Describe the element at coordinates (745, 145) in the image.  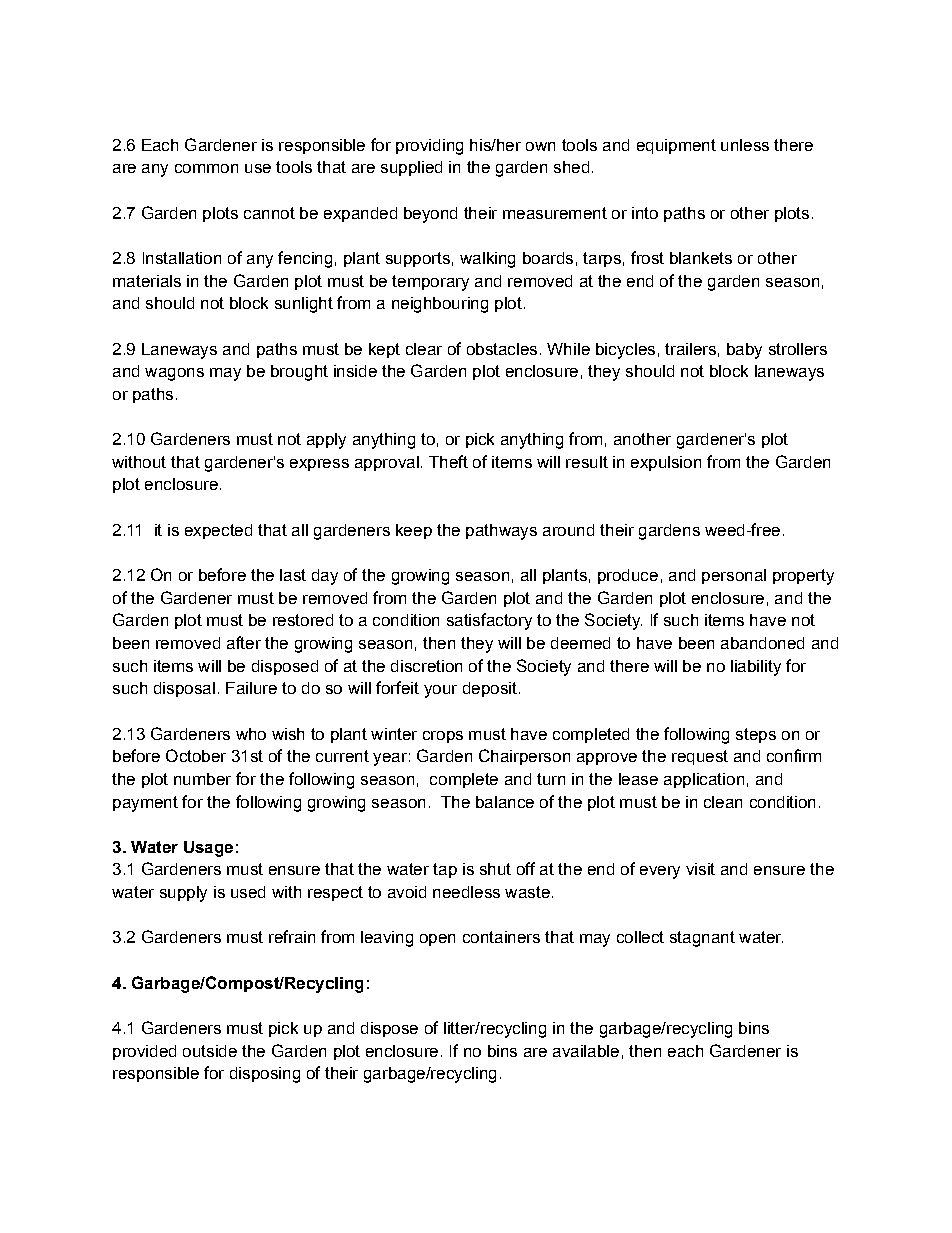
I see `unless` at that location.
